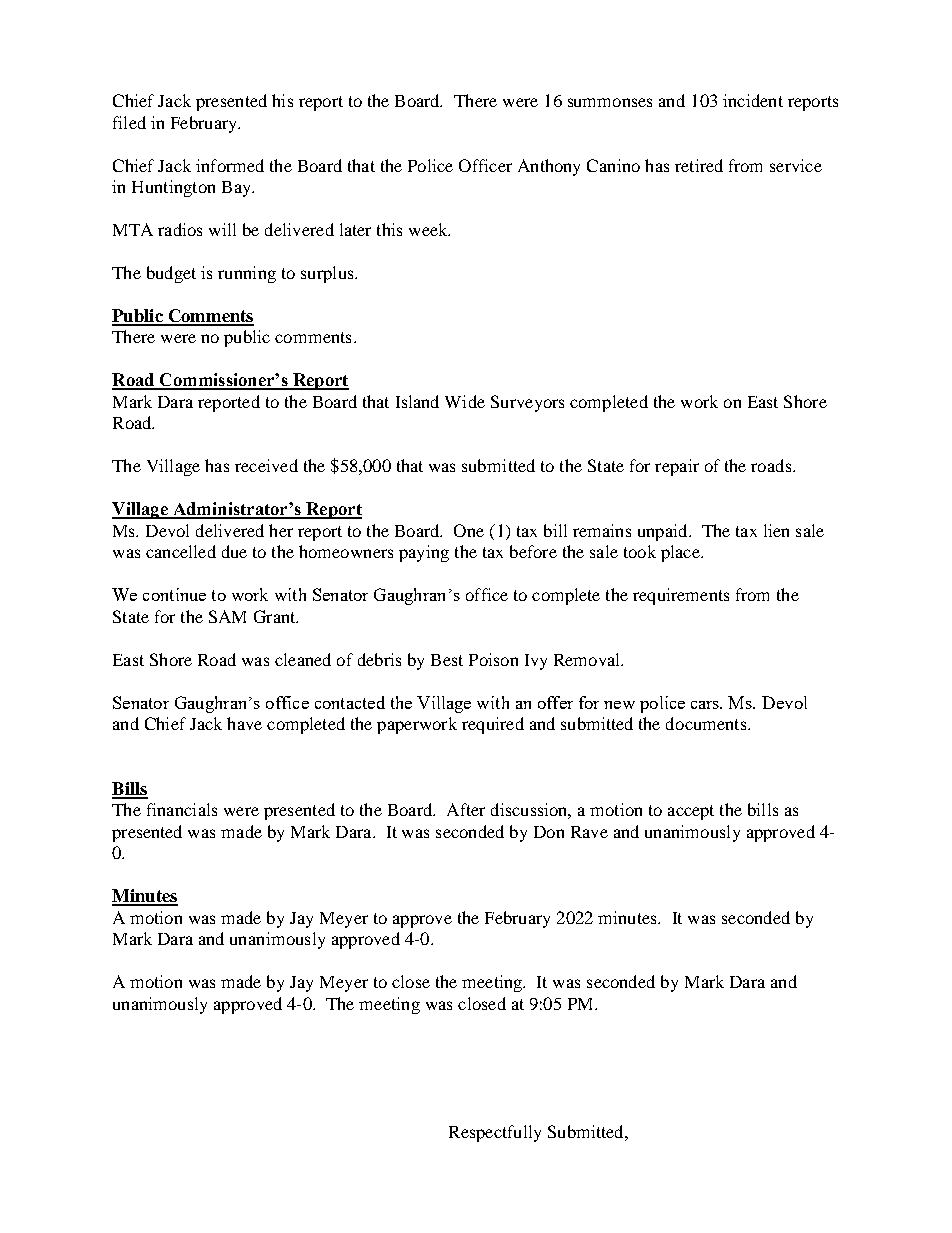 The width and height of the image is (952, 1233). I want to click on informed, so click(230, 165).
